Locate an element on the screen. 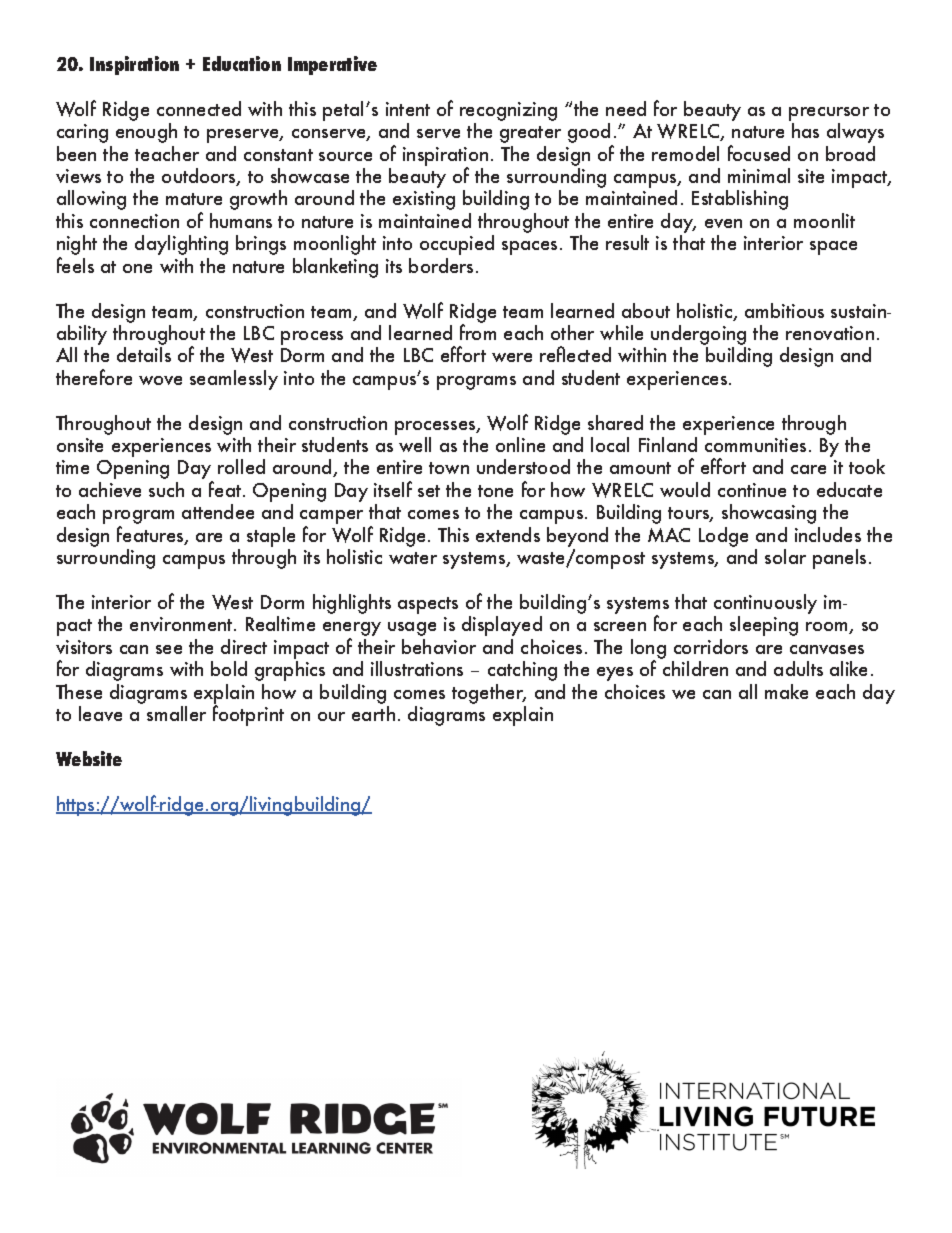  recognizing is located at coordinates (508, 113).
